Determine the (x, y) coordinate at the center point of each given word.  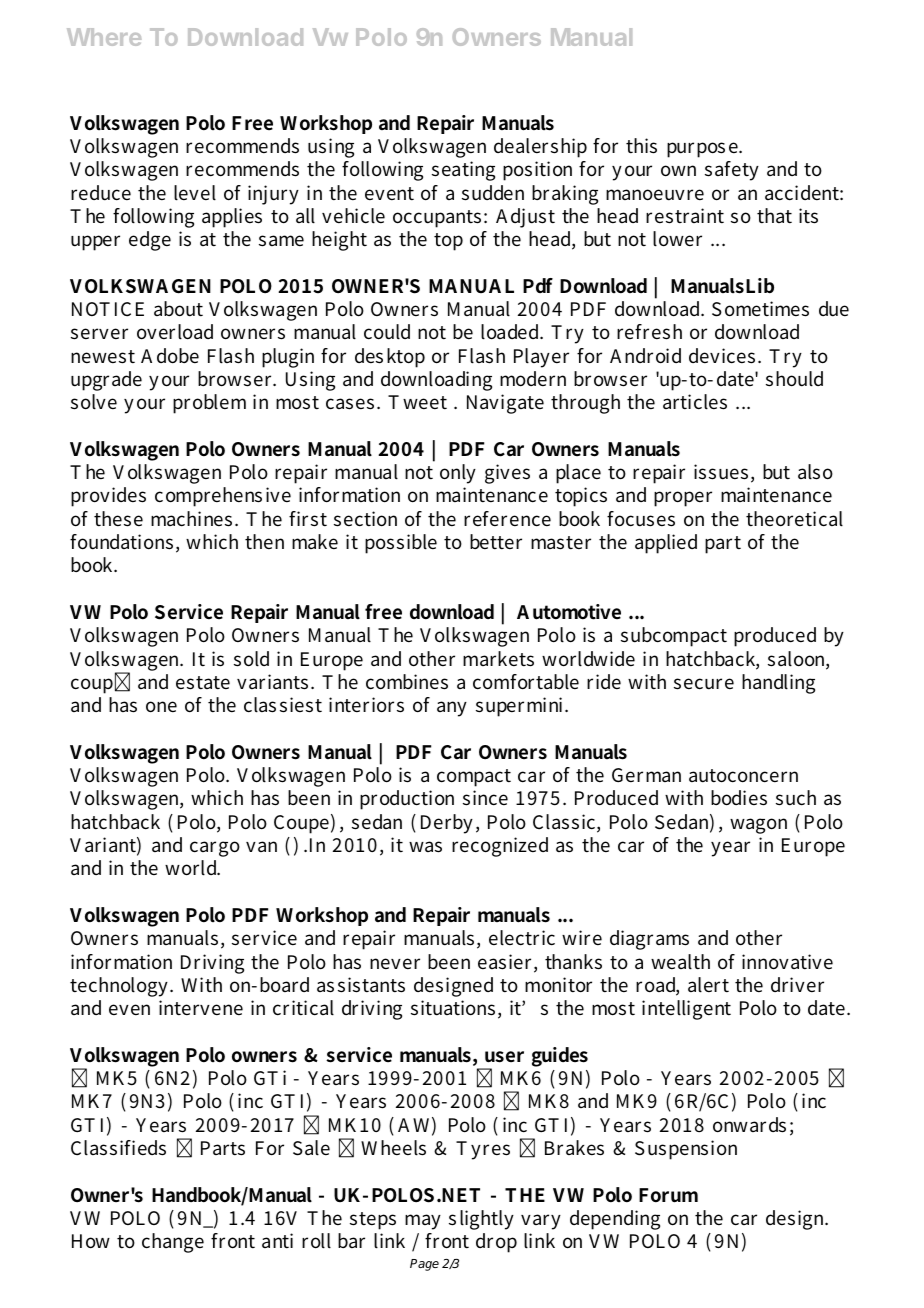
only (458, 474)
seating (463, 171)
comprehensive (223, 497)
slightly (481, 1220)
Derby (447, 824)
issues (721, 472)
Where (104, 37)
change (173, 1243)
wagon (758, 826)
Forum (668, 1195)
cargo (215, 849)
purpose (703, 150)
